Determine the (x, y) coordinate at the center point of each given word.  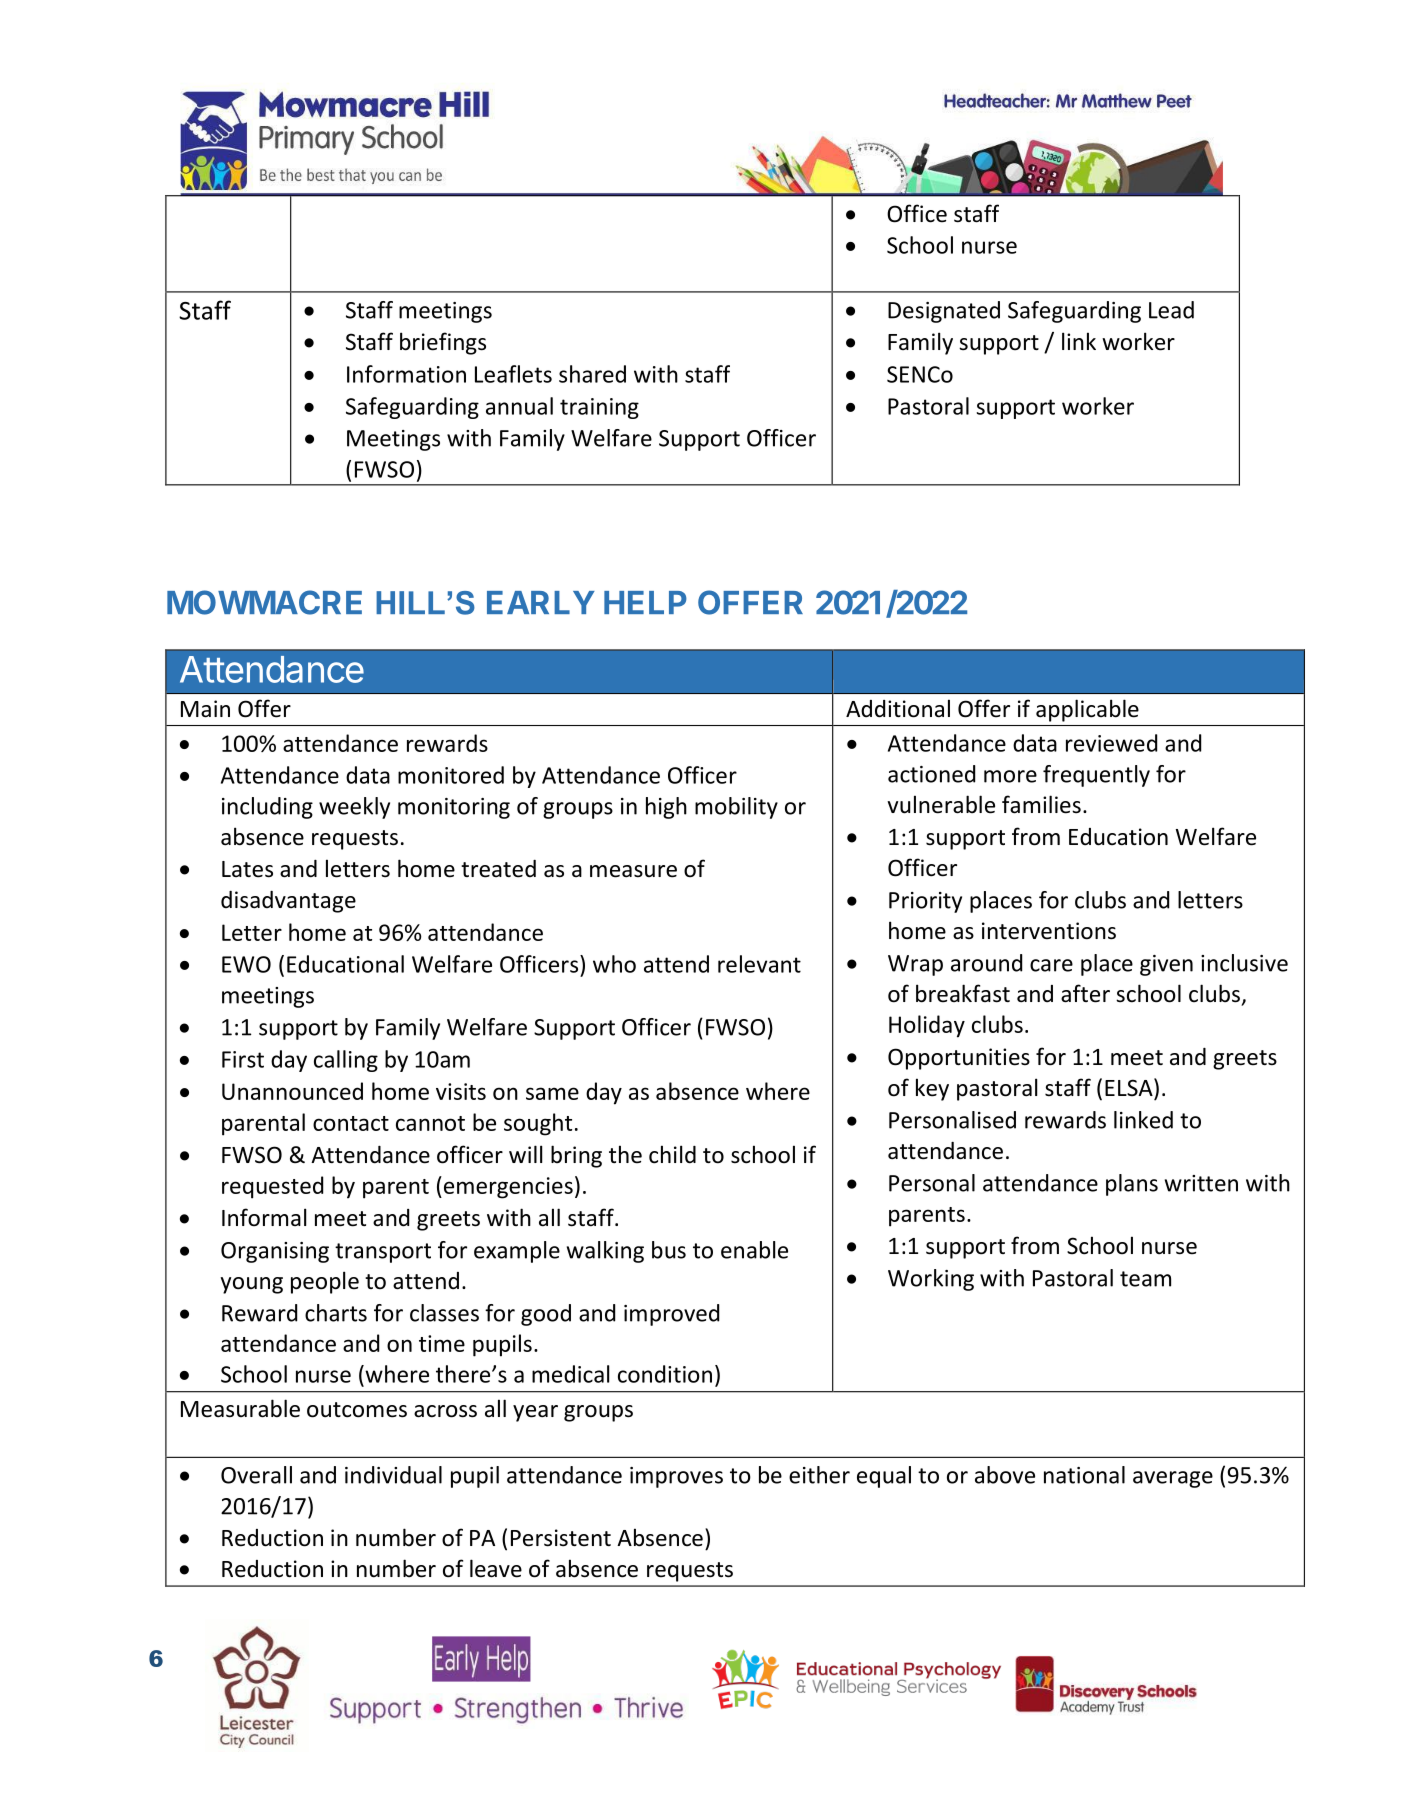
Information (406, 374)
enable (754, 1250)
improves (676, 1477)
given (1166, 965)
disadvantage (288, 902)
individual (393, 1475)
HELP (645, 602)
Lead (1171, 310)
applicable (1087, 710)
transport (383, 1253)
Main (205, 709)
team (1145, 1279)
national (1084, 1475)
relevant (759, 964)
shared (592, 374)
